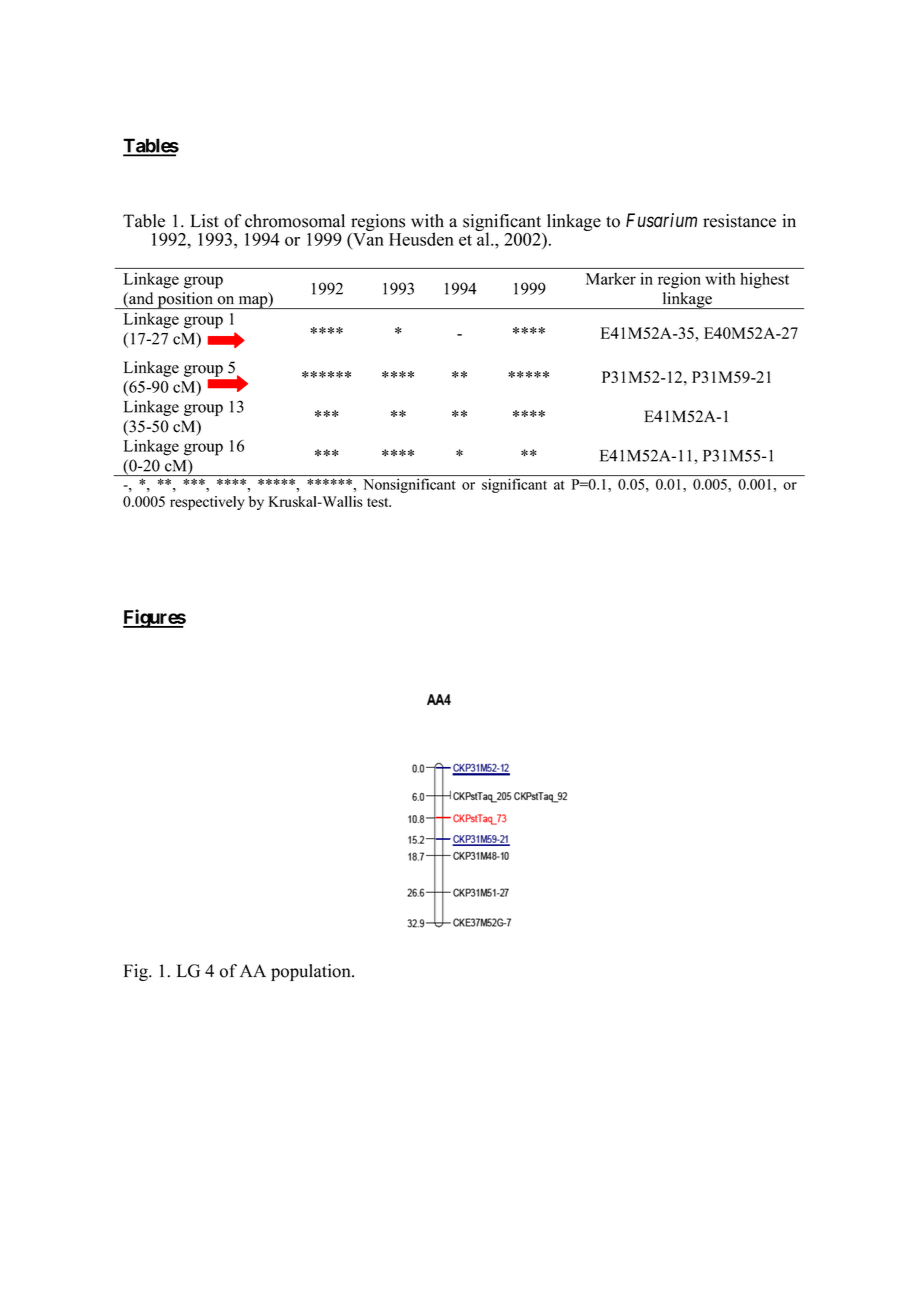 The height and width of the screenshot is (1308, 924). Describe the element at coordinates (185, 300) in the screenshot. I see `position` at that location.
